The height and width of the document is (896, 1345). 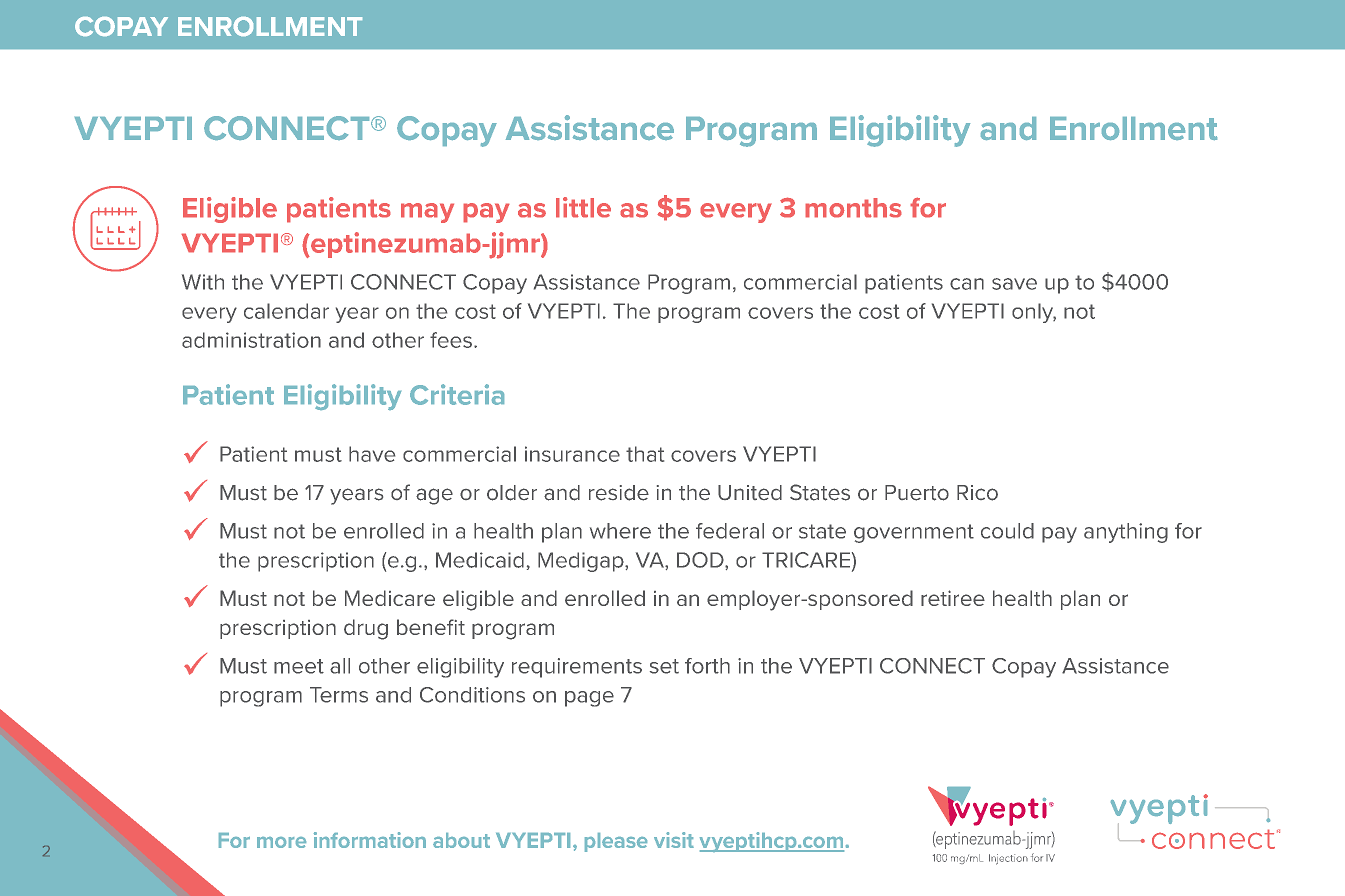 What do you see at coordinates (1007, 531) in the document?
I see `could` at bounding box center [1007, 531].
